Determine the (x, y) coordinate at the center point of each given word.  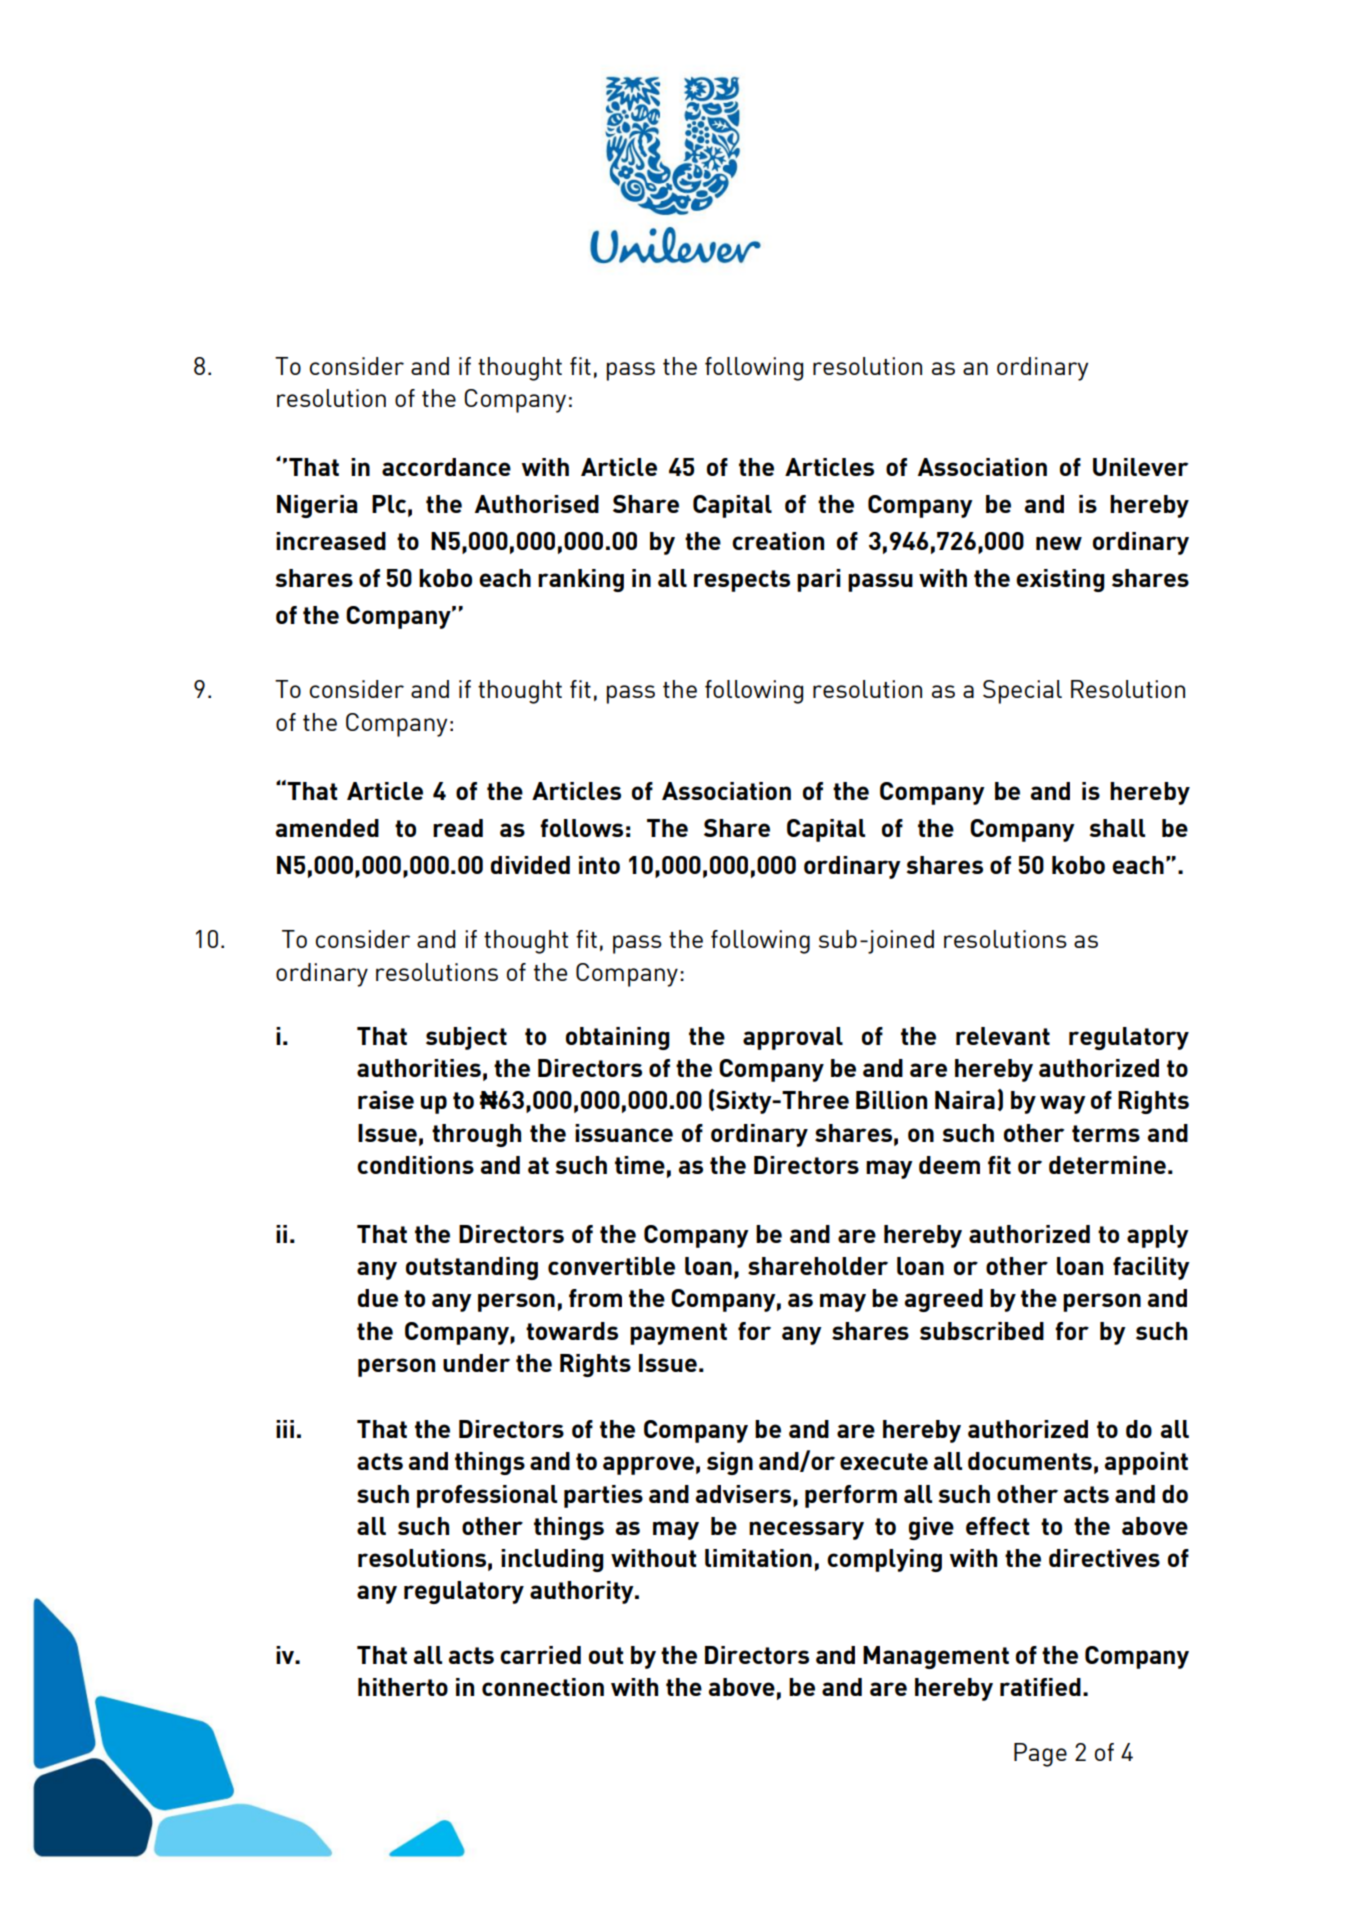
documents (1030, 1461)
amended (327, 828)
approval (793, 1038)
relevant (1003, 1036)
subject (466, 1038)
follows (581, 828)
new (1059, 543)
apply (1158, 1236)
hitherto (403, 1687)
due (378, 1298)
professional (487, 1496)
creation (778, 541)
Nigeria (317, 506)
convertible (611, 1266)
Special (1022, 692)
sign (730, 1463)
